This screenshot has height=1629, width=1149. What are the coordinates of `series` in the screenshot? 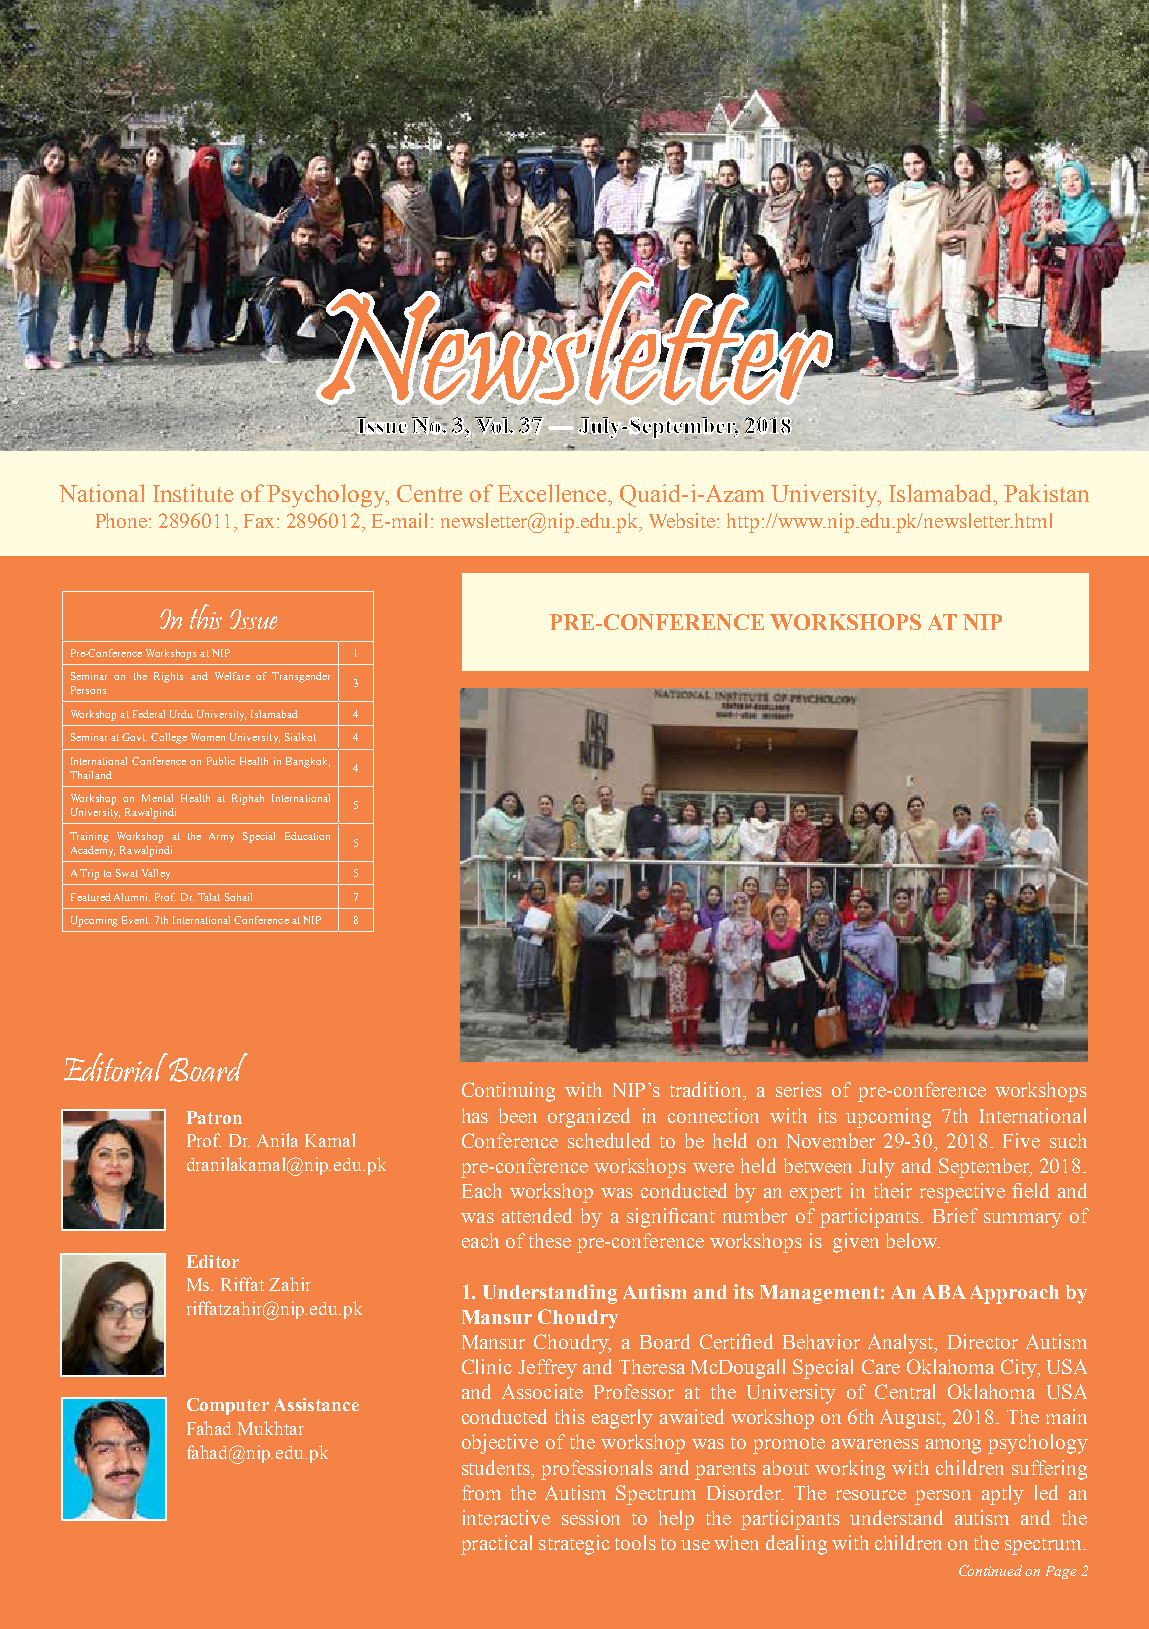 It's located at (799, 1089).
